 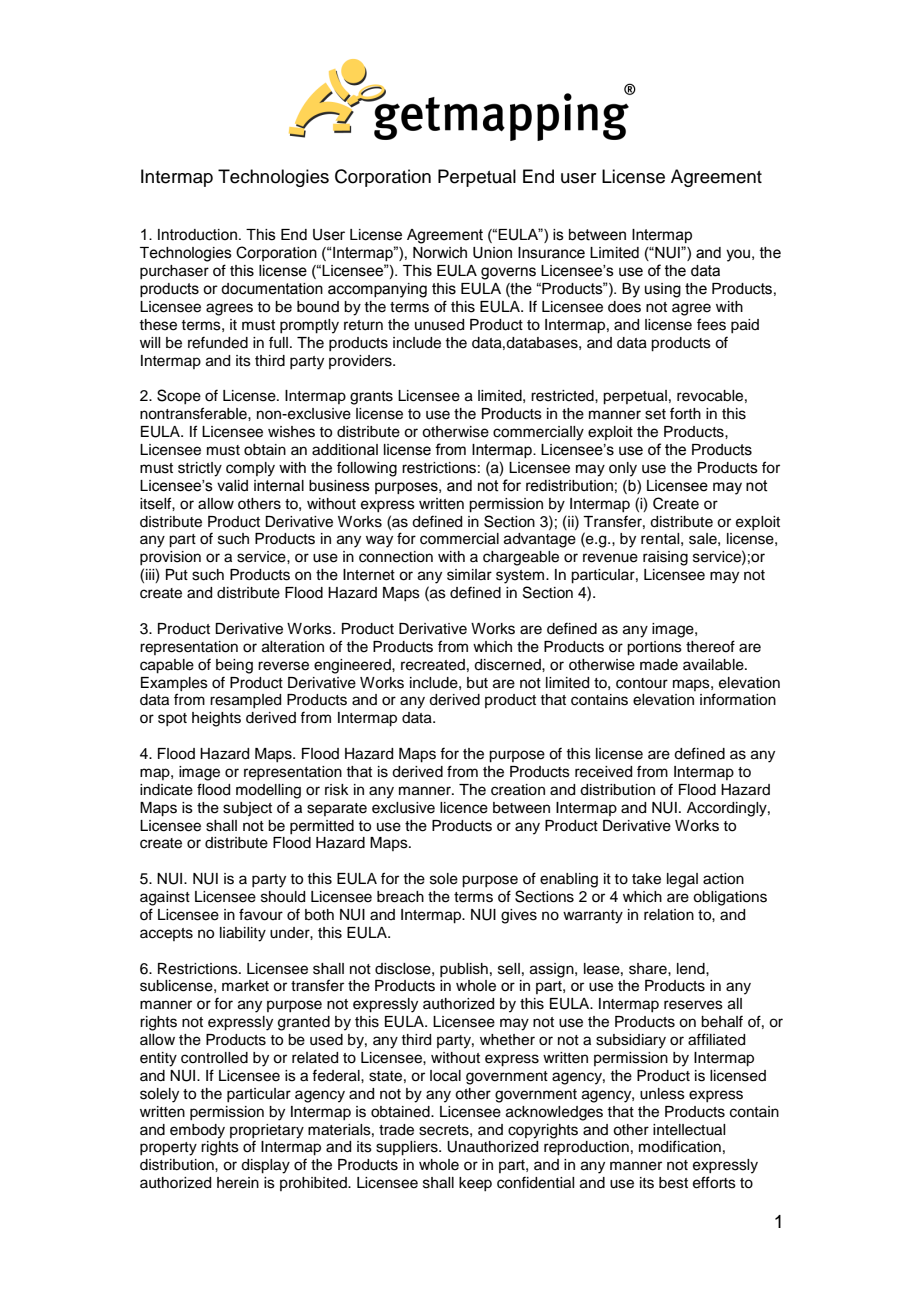 What do you see at coordinates (440, 253) in the page?
I see `Norwich` at bounding box center [440, 253].
